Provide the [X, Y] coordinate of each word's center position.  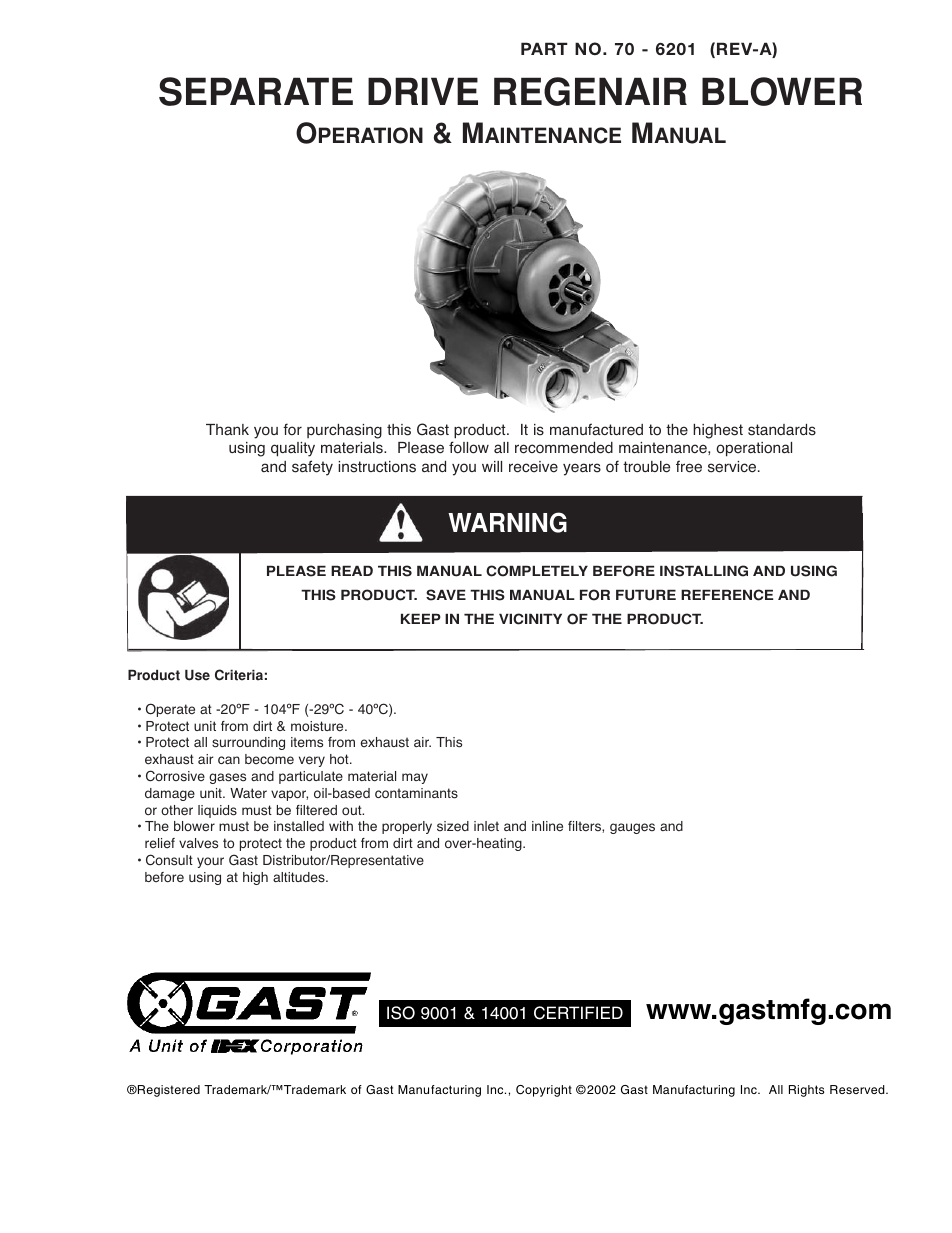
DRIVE [423, 91]
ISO [401, 1013]
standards [782, 430]
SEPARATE [256, 91]
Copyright [544, 1091]
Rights [806, 1091]
